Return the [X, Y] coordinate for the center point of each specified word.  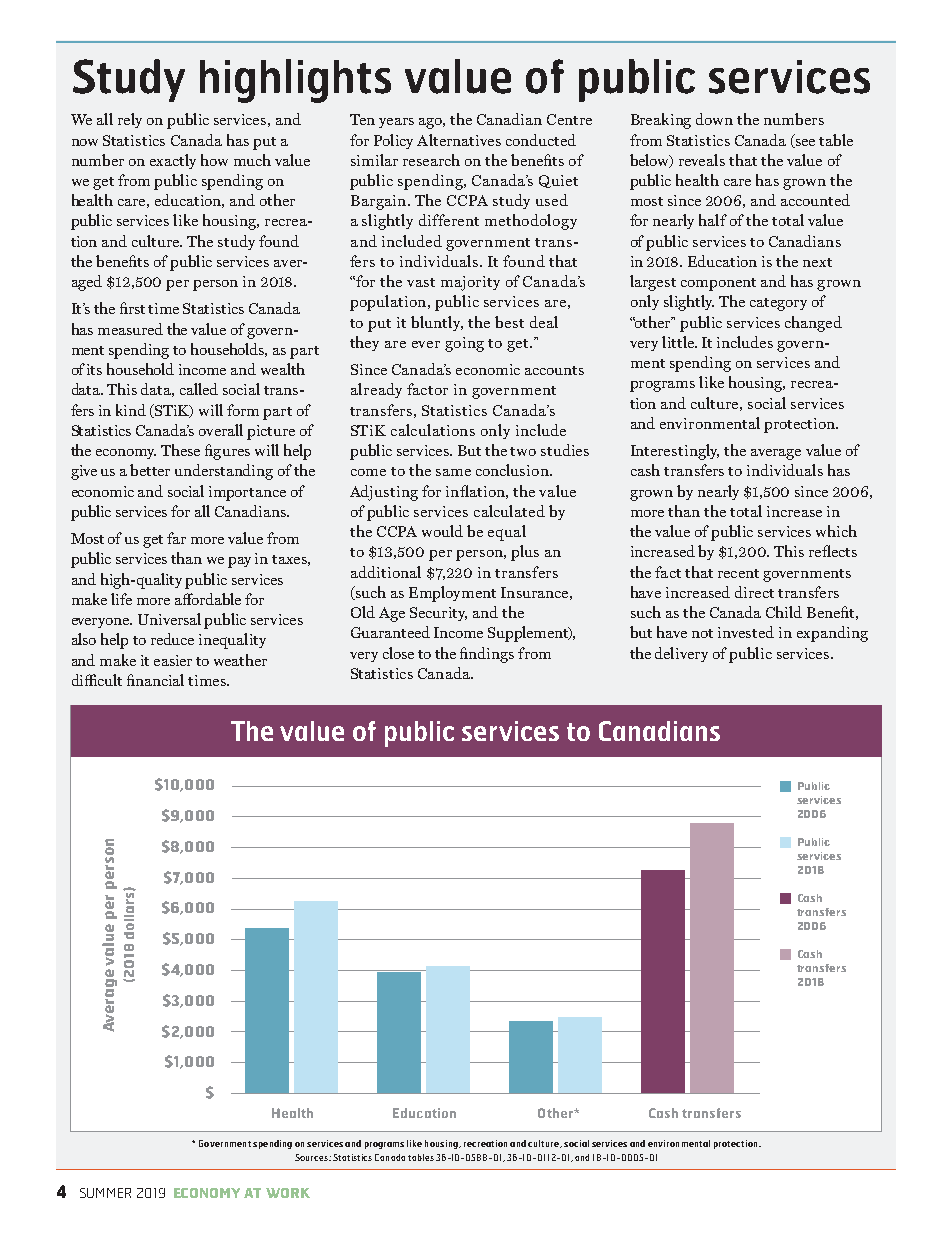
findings [487, 655]
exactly [173, 161]
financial [155, 680]
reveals [702, 160]
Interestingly [675, 452]
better [150, 470]
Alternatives [459, 140]
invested [746, 632]
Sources [312, 1157]
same [453, 472]
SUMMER [105, 1193]
